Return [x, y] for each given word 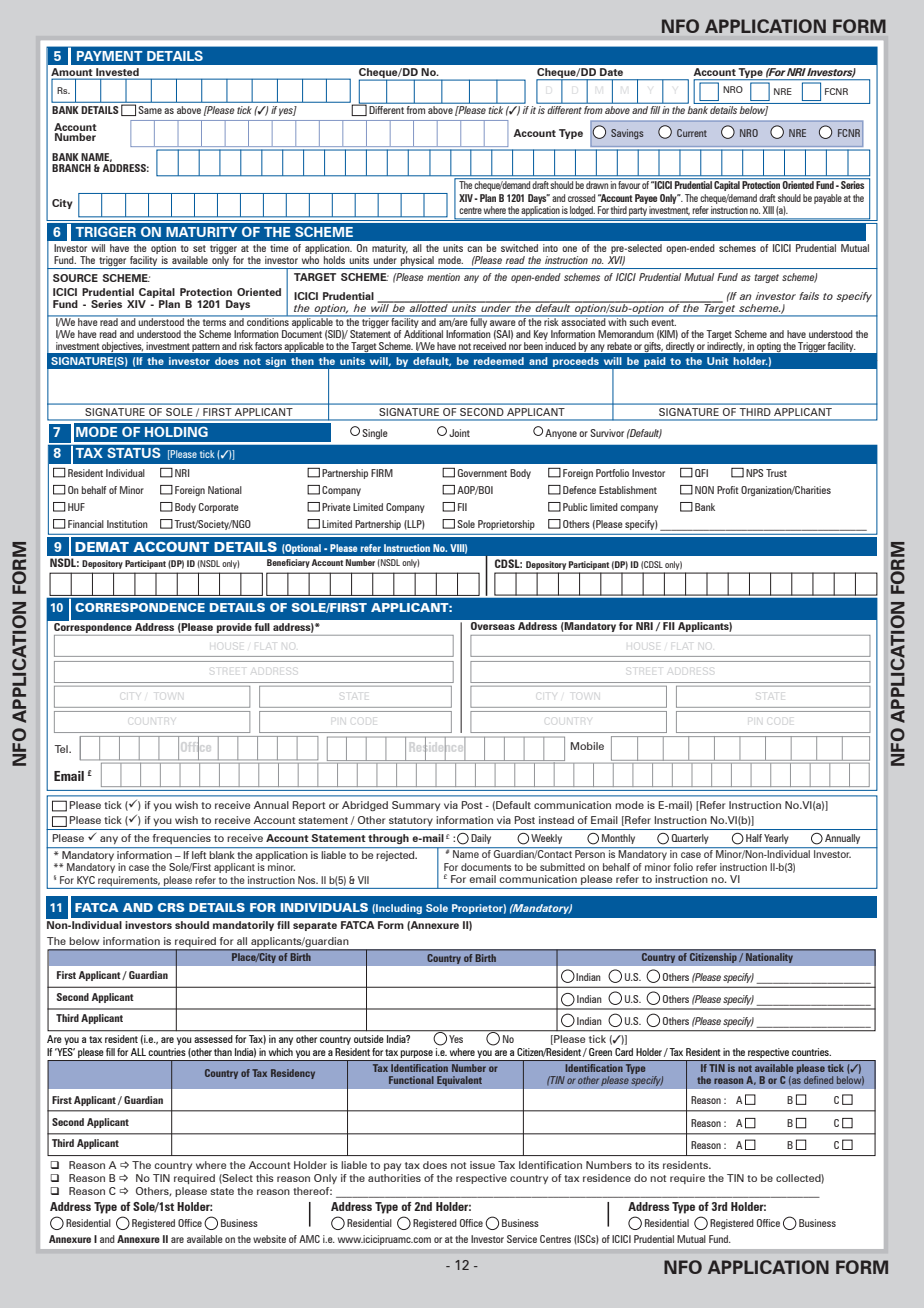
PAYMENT [110, 56]
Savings [627, 134]
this [265, 1178]
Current [692, 133]
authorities [394, 1178]
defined [818, 1080]
